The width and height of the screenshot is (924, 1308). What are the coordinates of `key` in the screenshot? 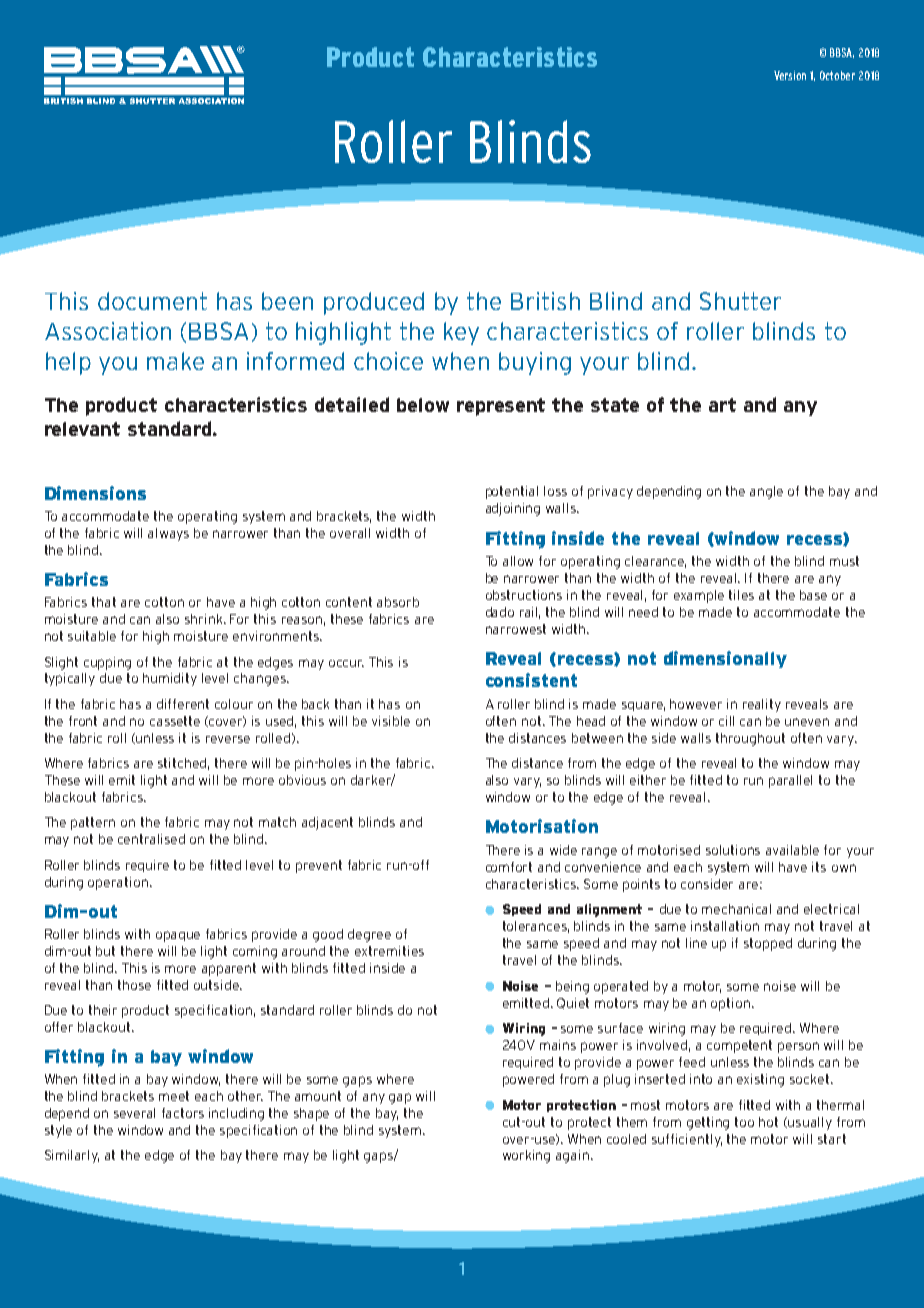 It's located at (461, 333).
